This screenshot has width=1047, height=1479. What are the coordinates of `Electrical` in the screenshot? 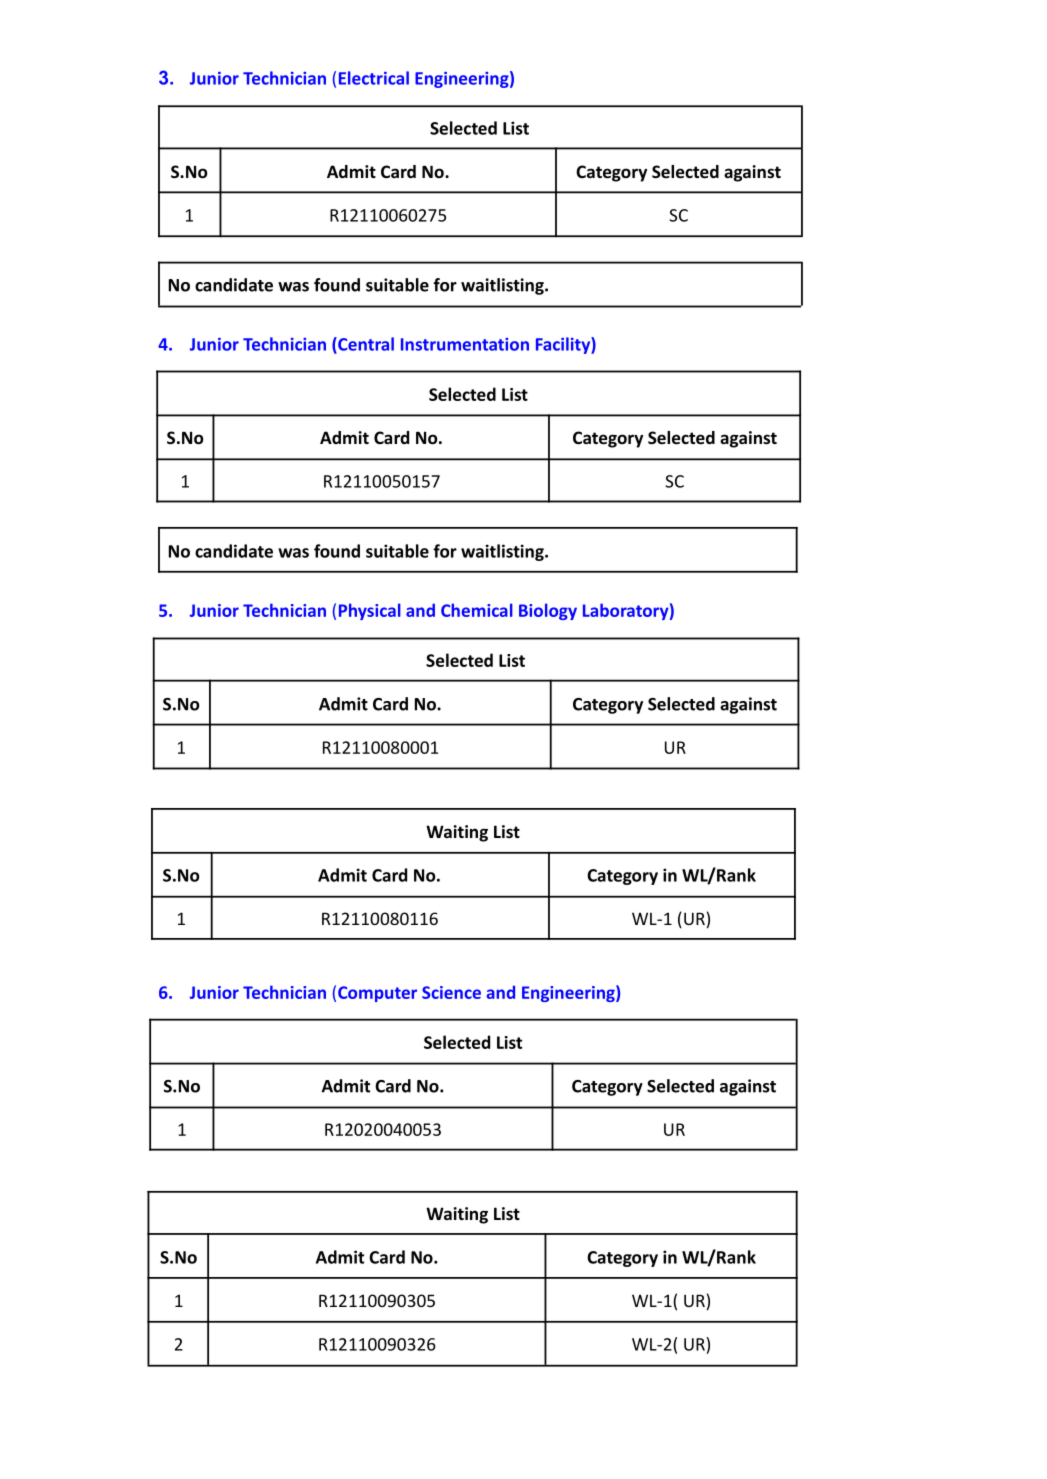 It's located at (374, 78).
